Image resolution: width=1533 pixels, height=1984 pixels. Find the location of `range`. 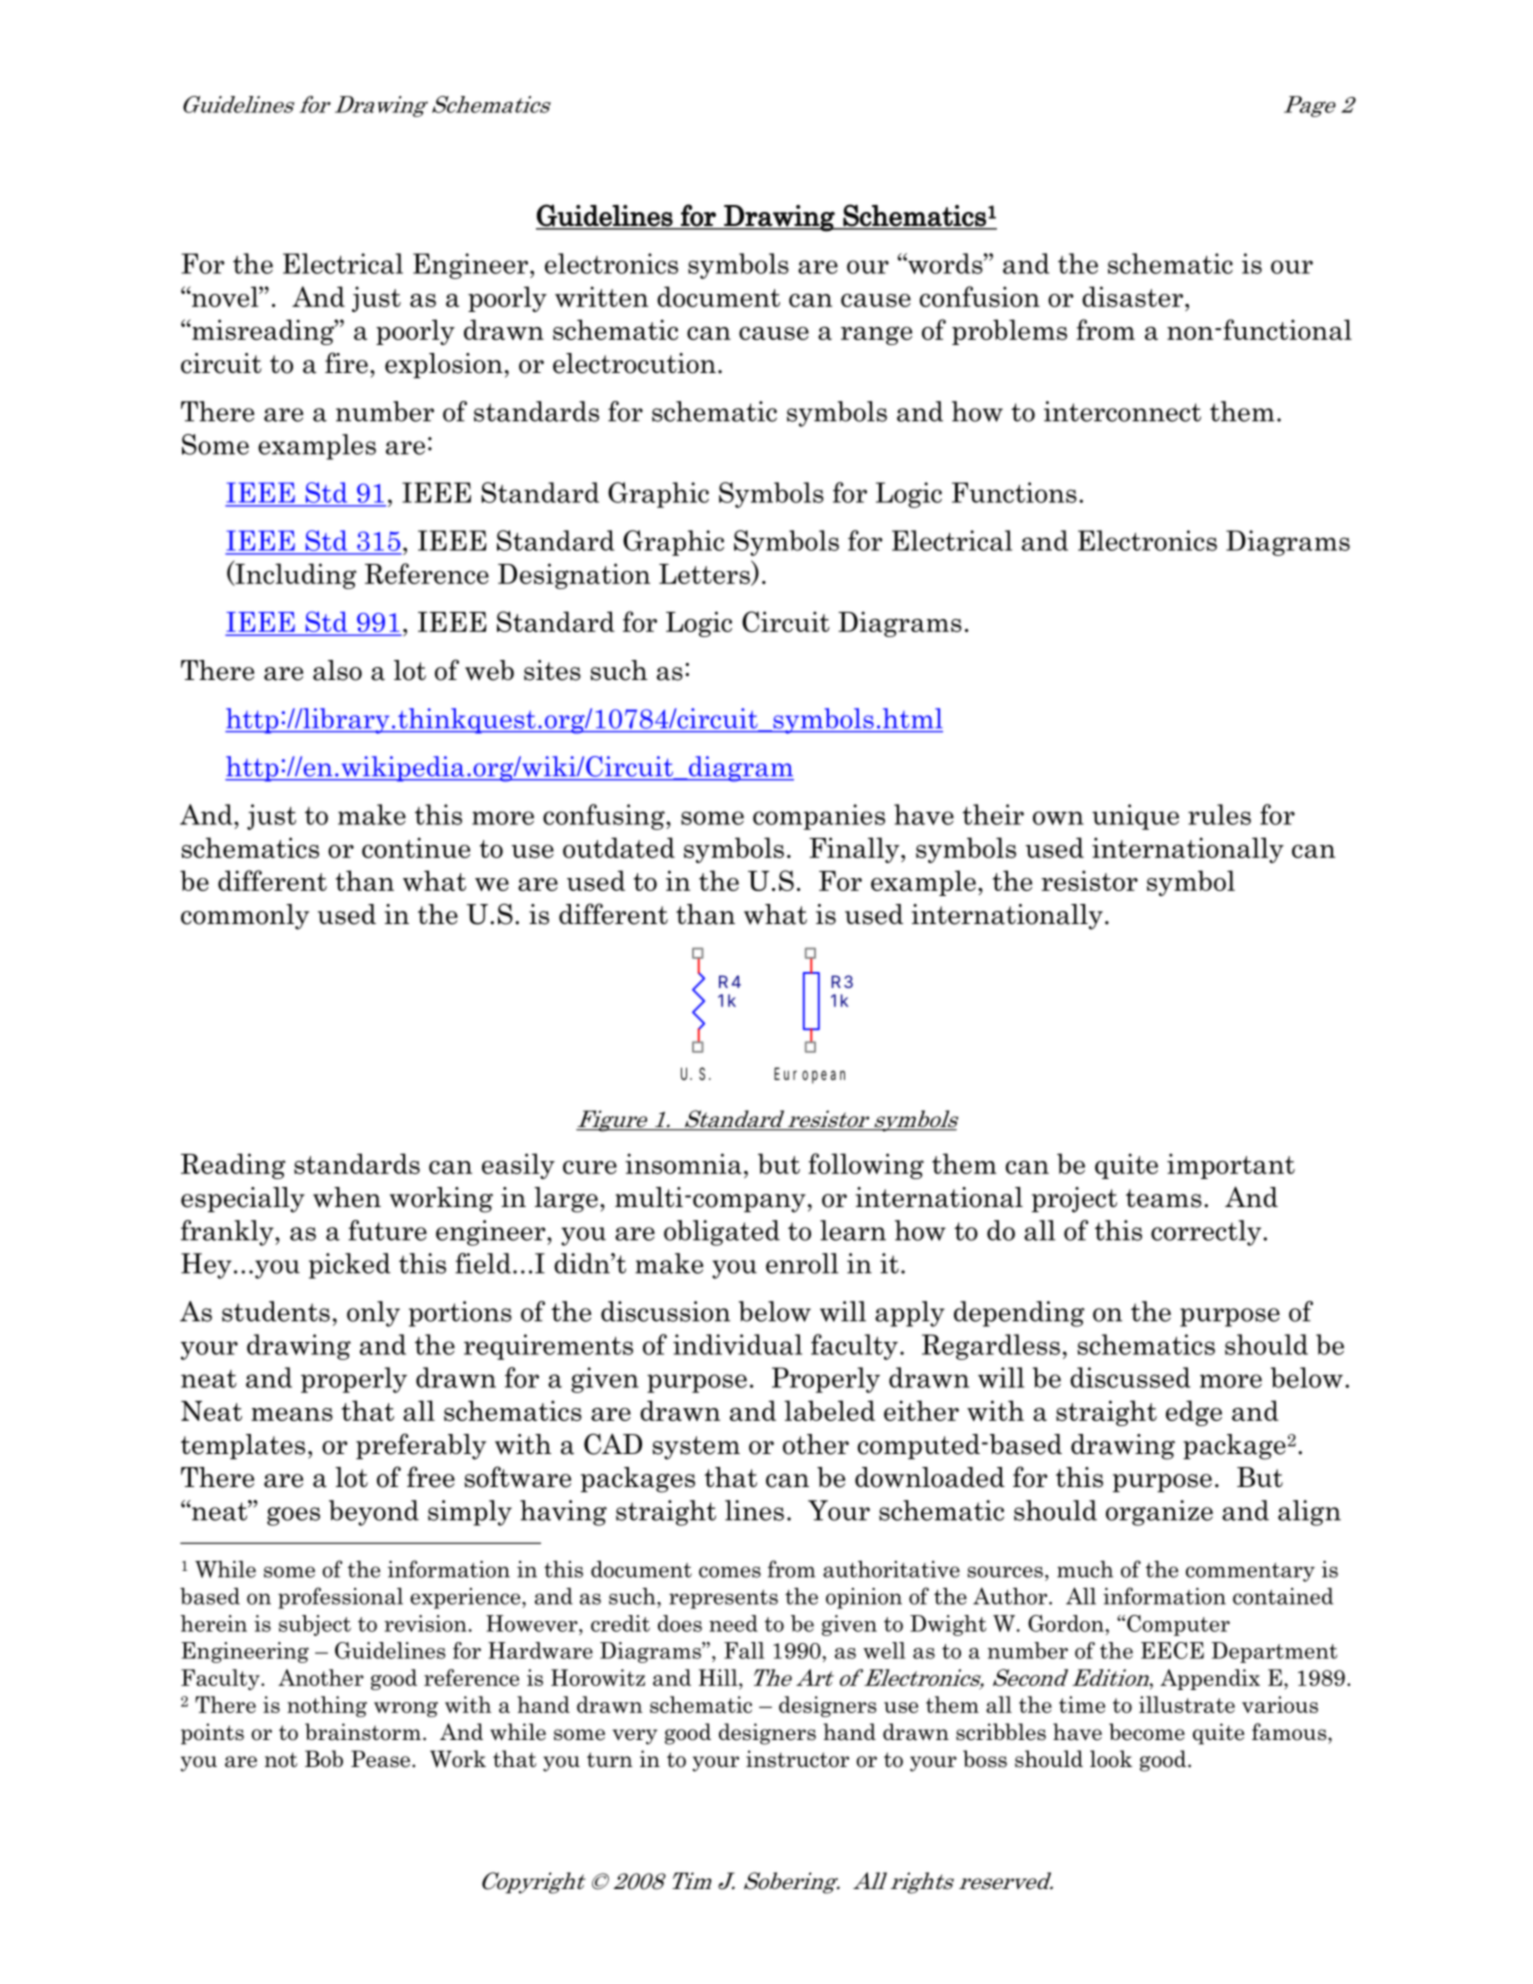

range is located at coordinates (876, 335).
